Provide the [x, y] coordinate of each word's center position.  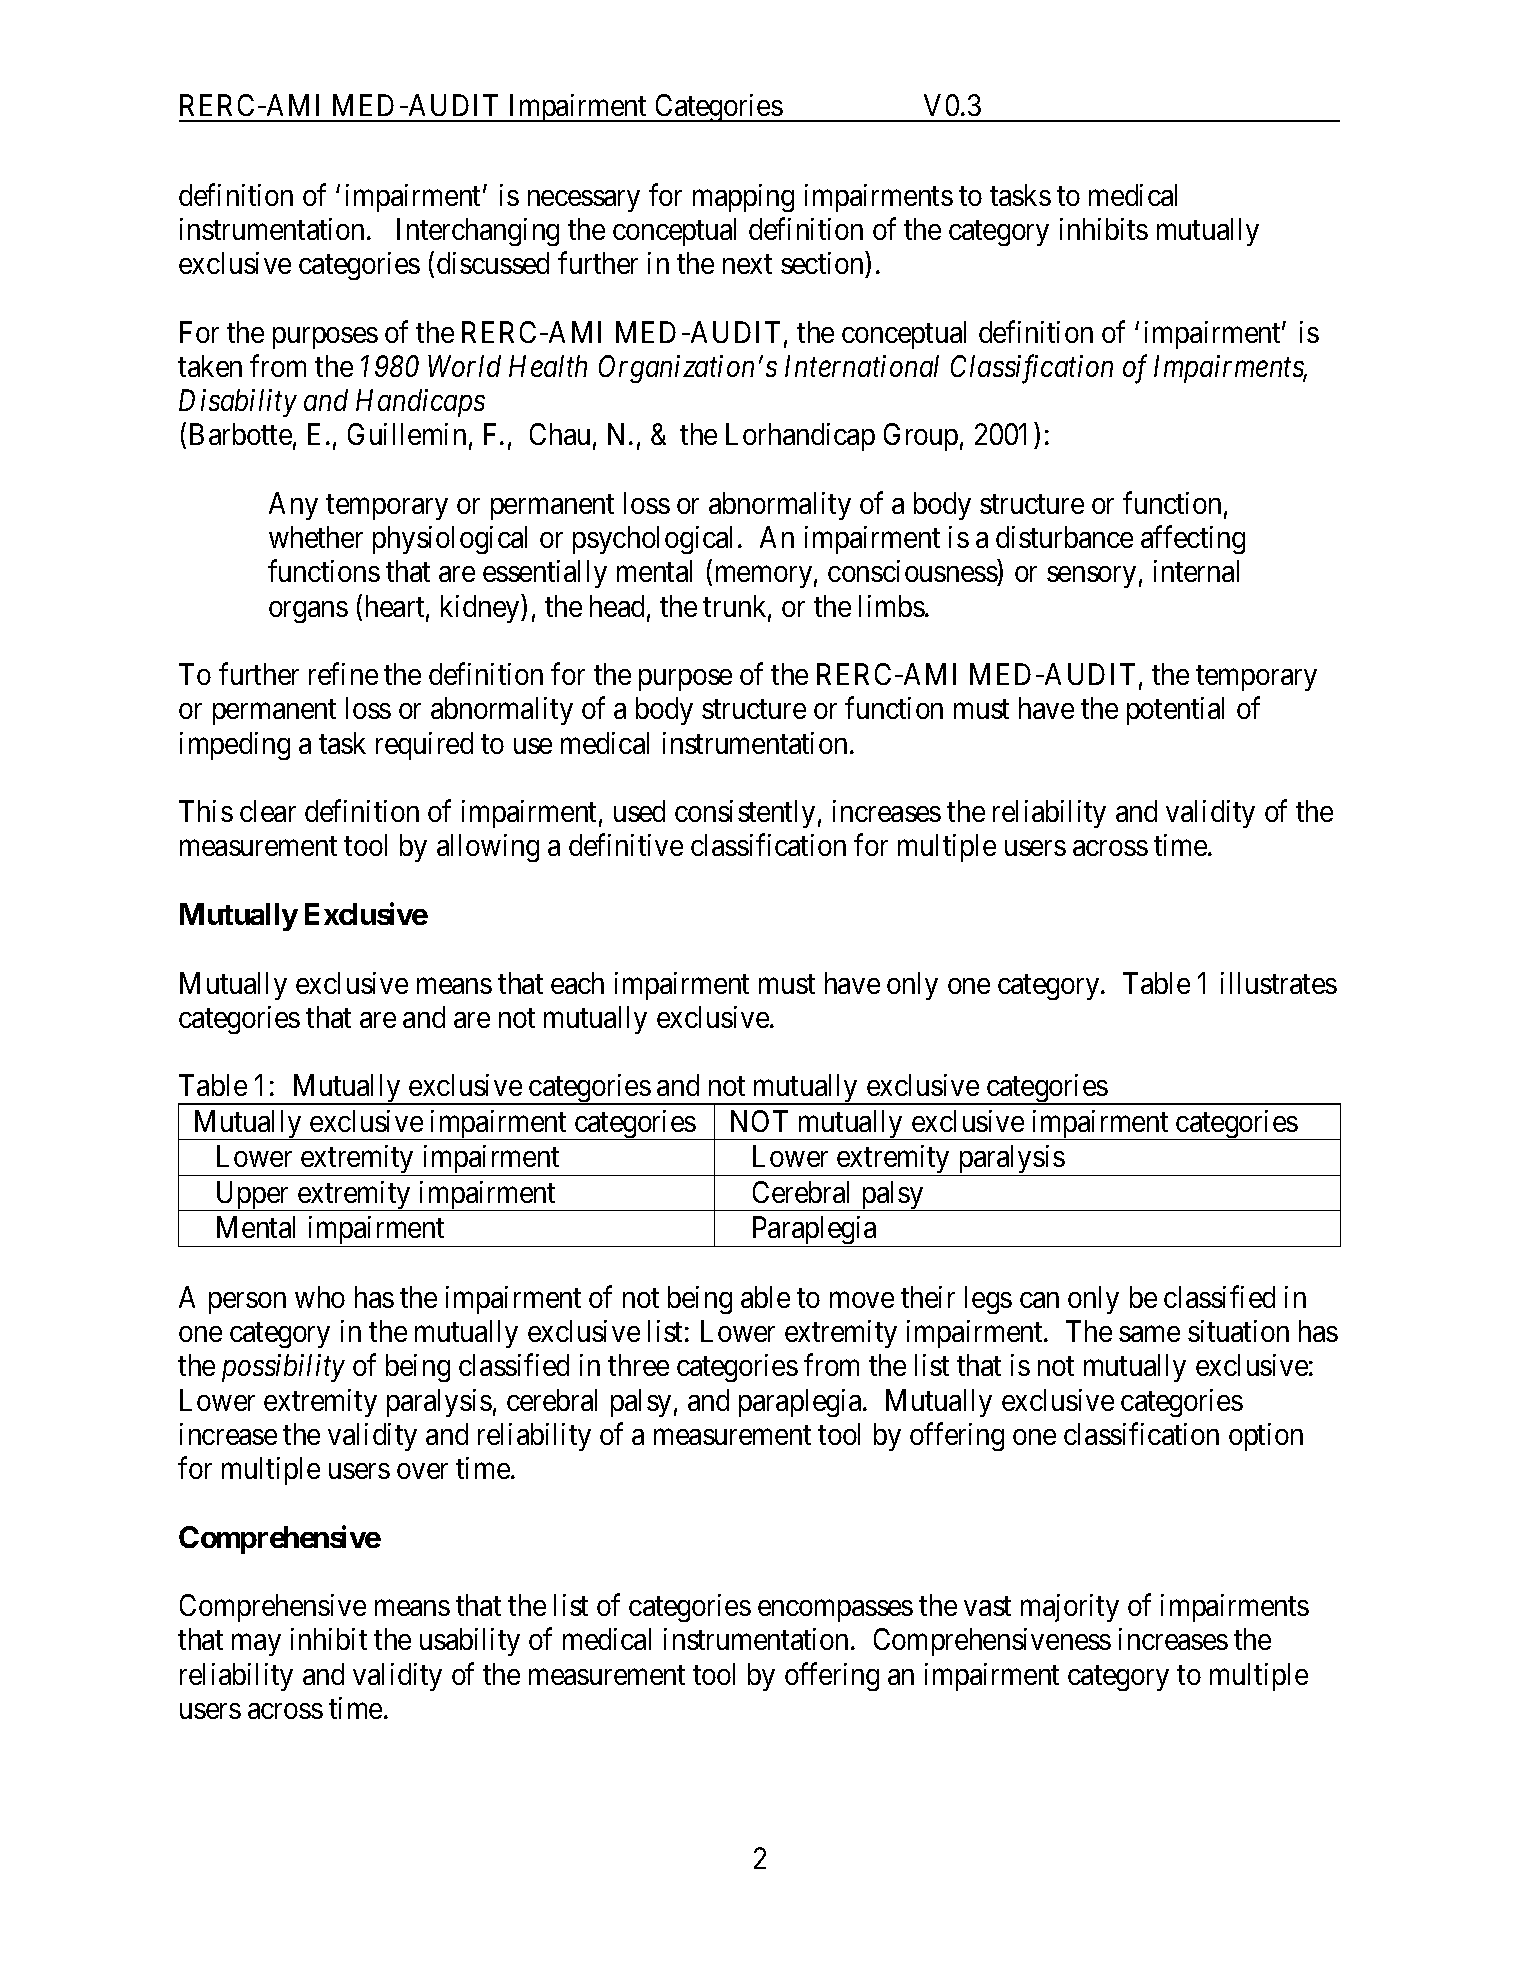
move [862, 1300]
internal [1196, 571]
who [320, 1297]
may [256, 1645]
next [747, 264]
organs [308, 612]
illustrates [1279, 983]
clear [268, 811]
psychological [656, 540]
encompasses [835, 1611]
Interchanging [478, 232]
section [822, 263]
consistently [745, 814]
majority [1070, 1608]
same [1149, 1334]
